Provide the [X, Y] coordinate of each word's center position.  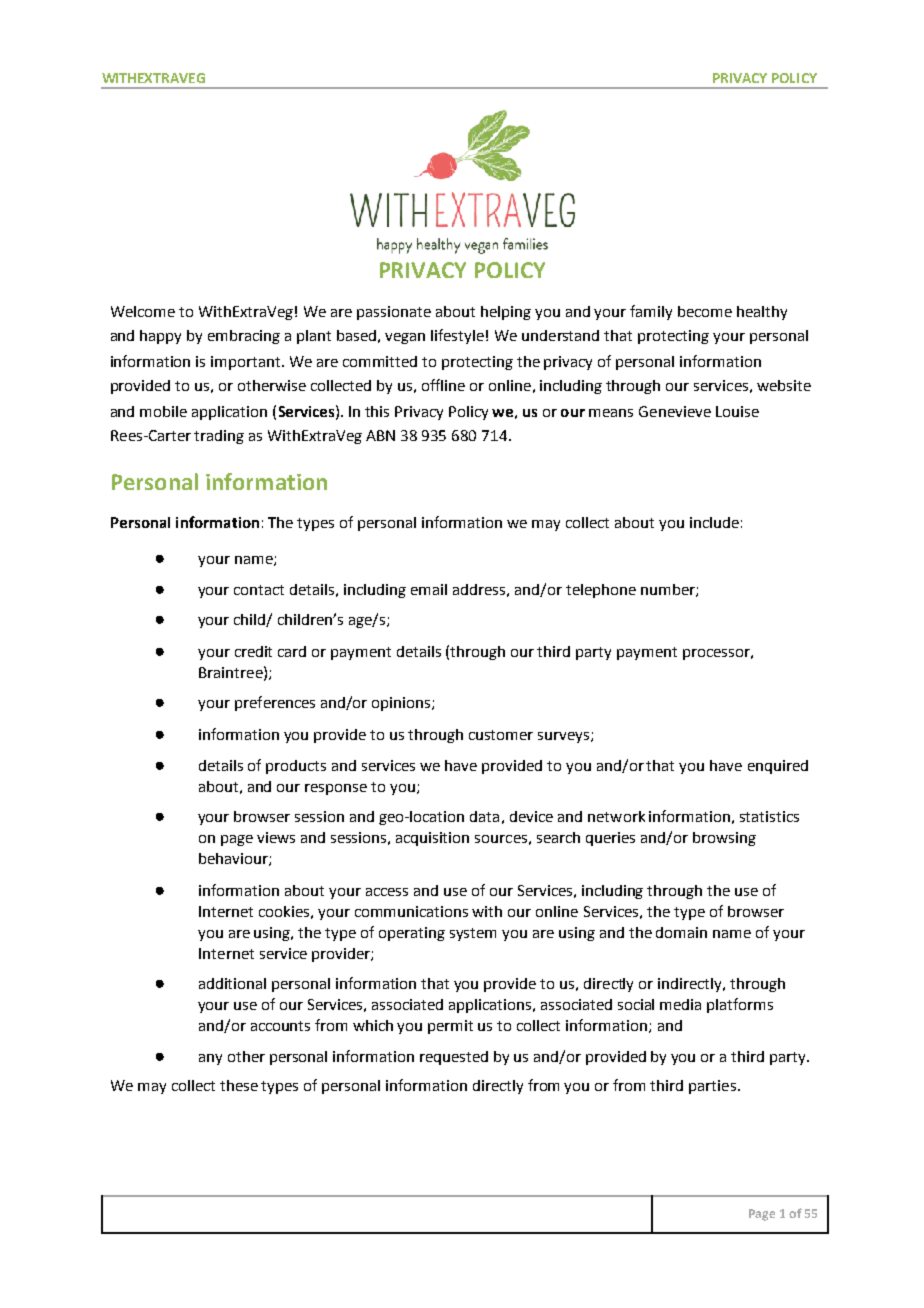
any [210, 1059]
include [714, 522]
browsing [724, 839]
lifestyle [457, 336]
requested [454, 1058]
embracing [244, 337]
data [484, 816]
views [276, 837]
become [705, 311]
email [429, 589]
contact [259, 590]
